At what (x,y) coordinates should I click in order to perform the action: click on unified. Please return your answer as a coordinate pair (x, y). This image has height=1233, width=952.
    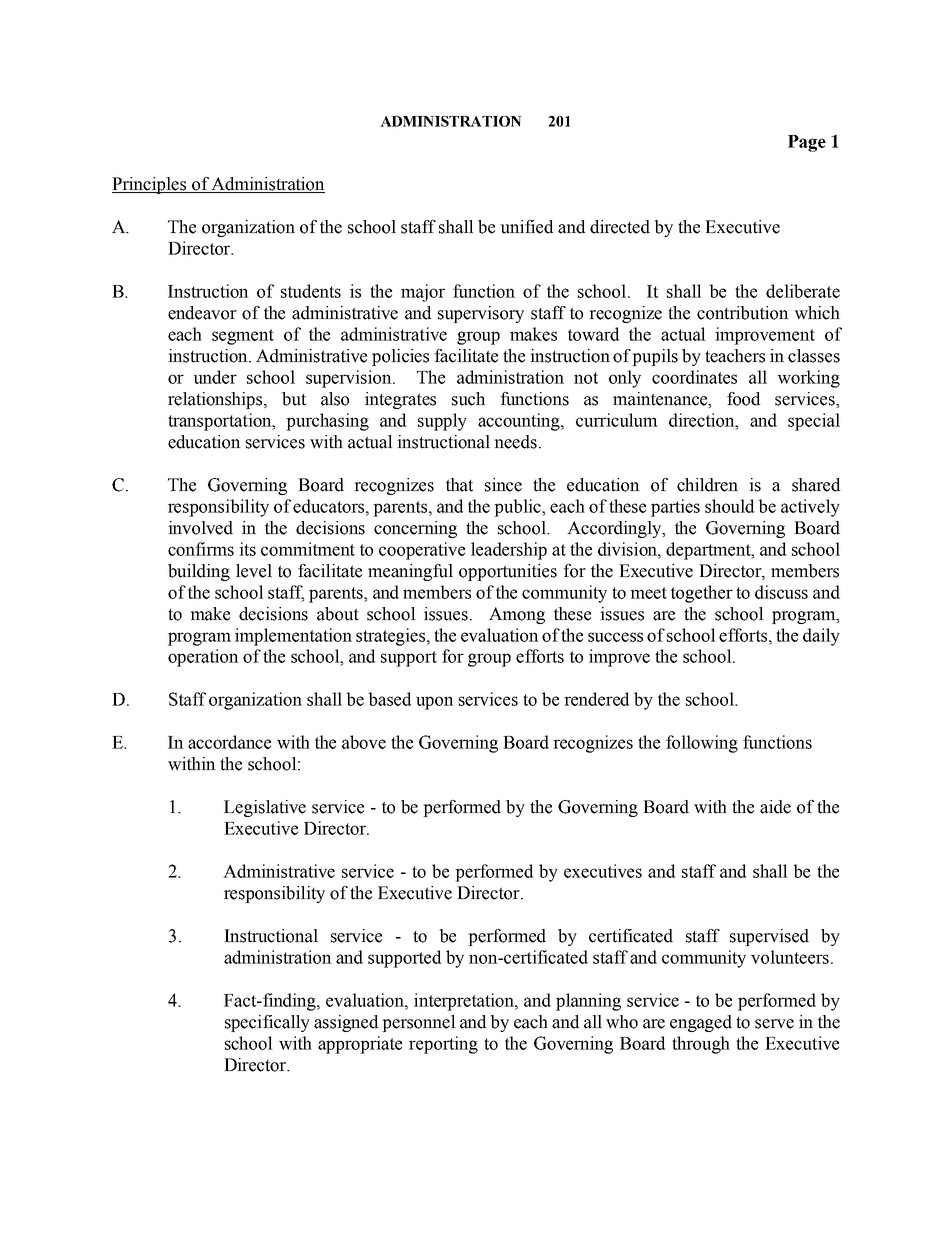
    Looking at the image, I should click on (526, 227).
